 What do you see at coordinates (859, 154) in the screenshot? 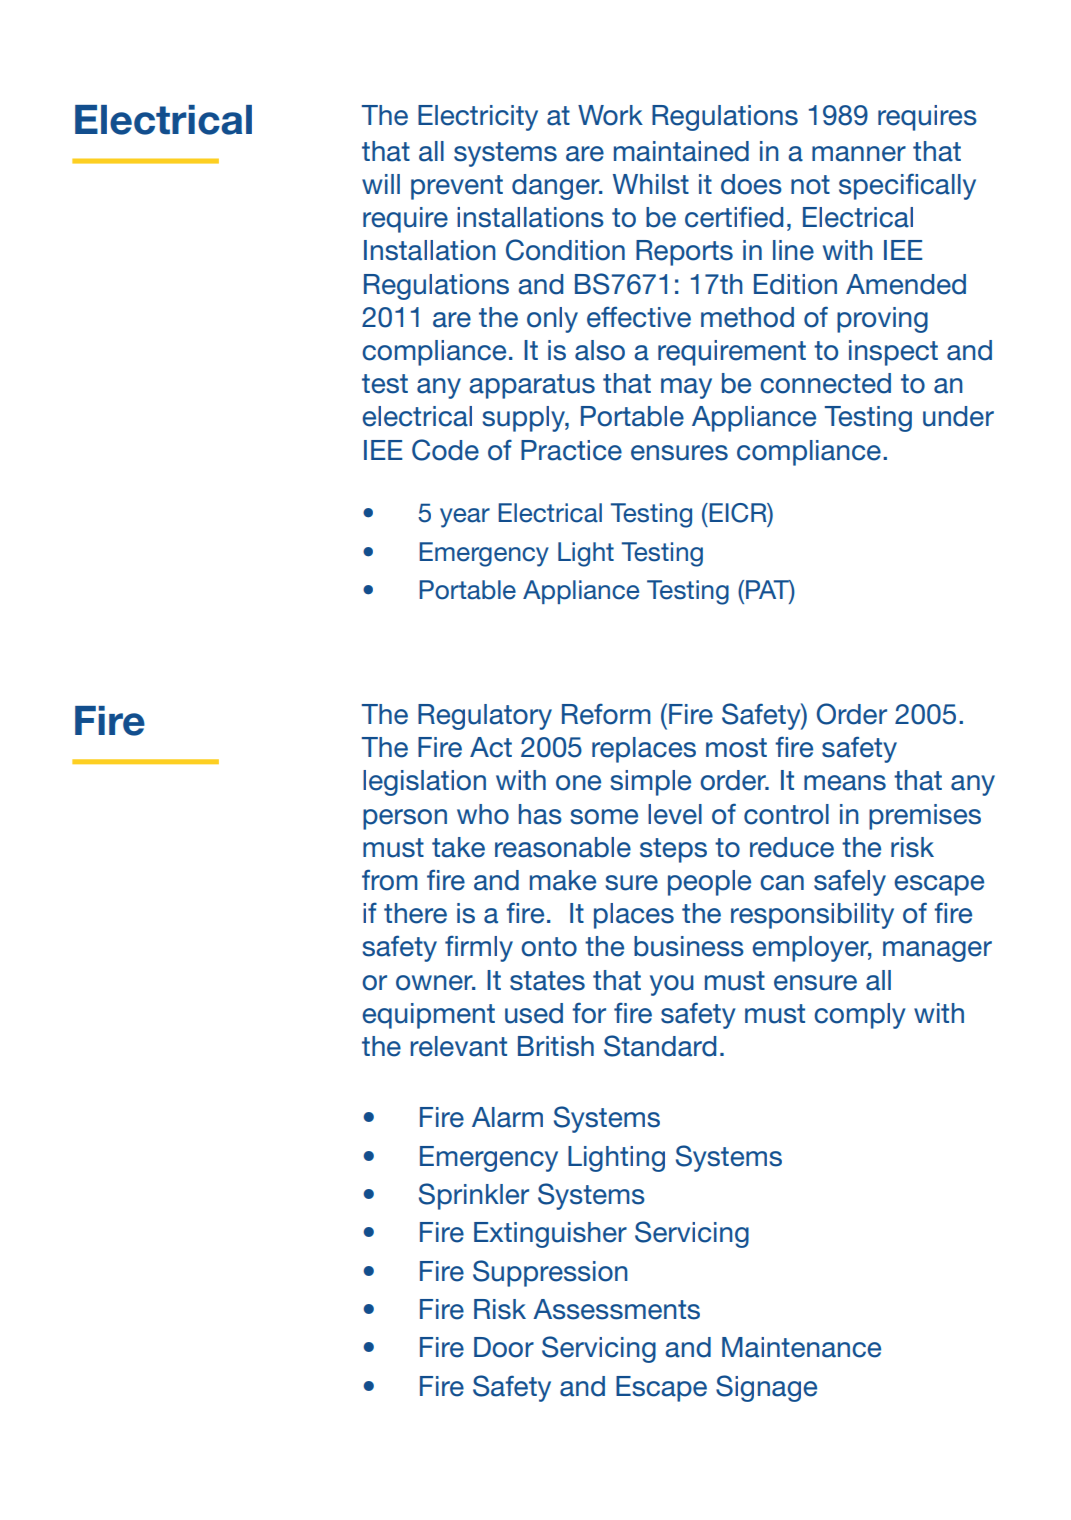
I see `manner` at bounding box center [859, 154].
